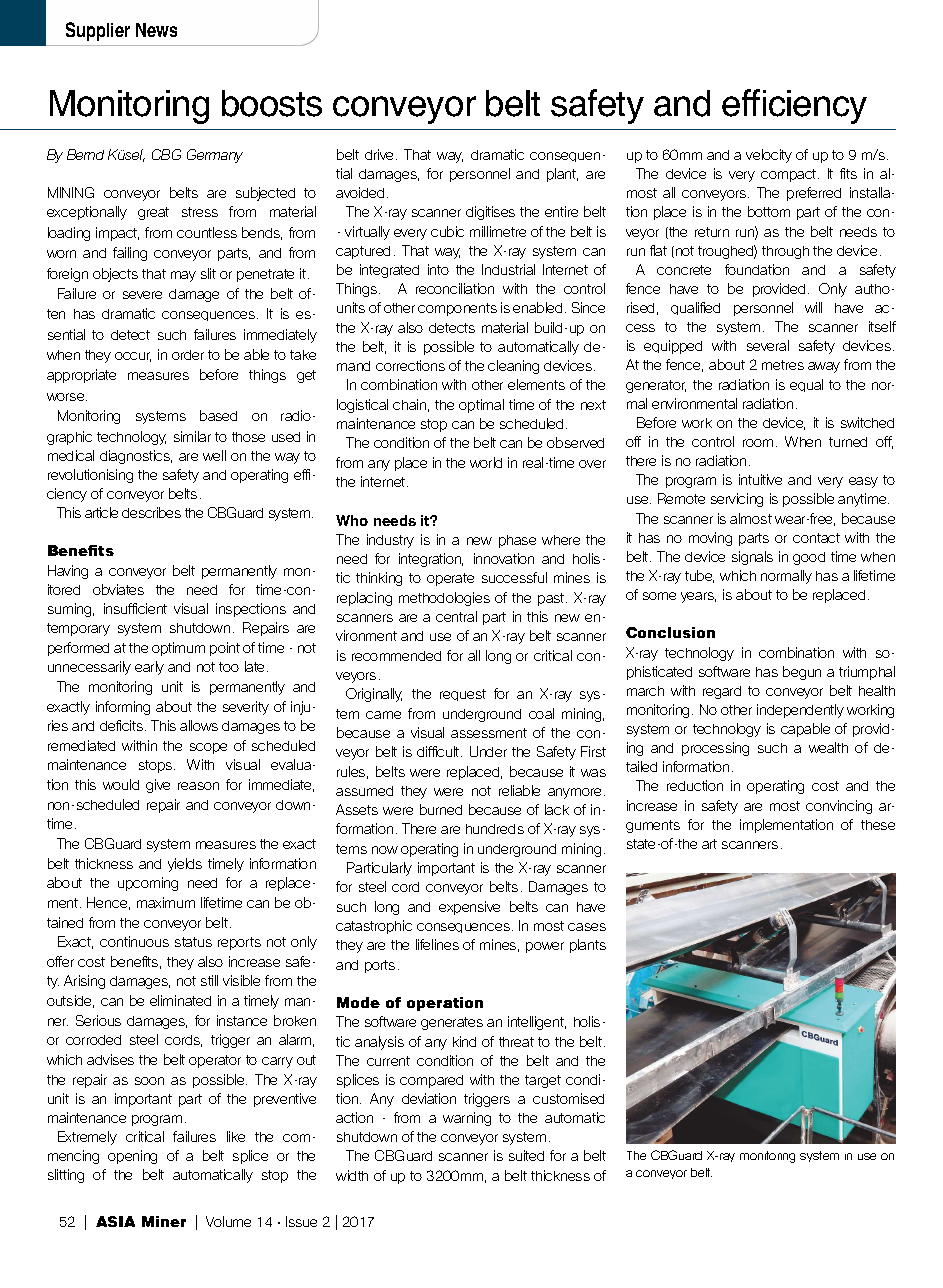  What do you see at coordinates (486, 462) in the document?
I see `world` at bounding box center [486, 462].
